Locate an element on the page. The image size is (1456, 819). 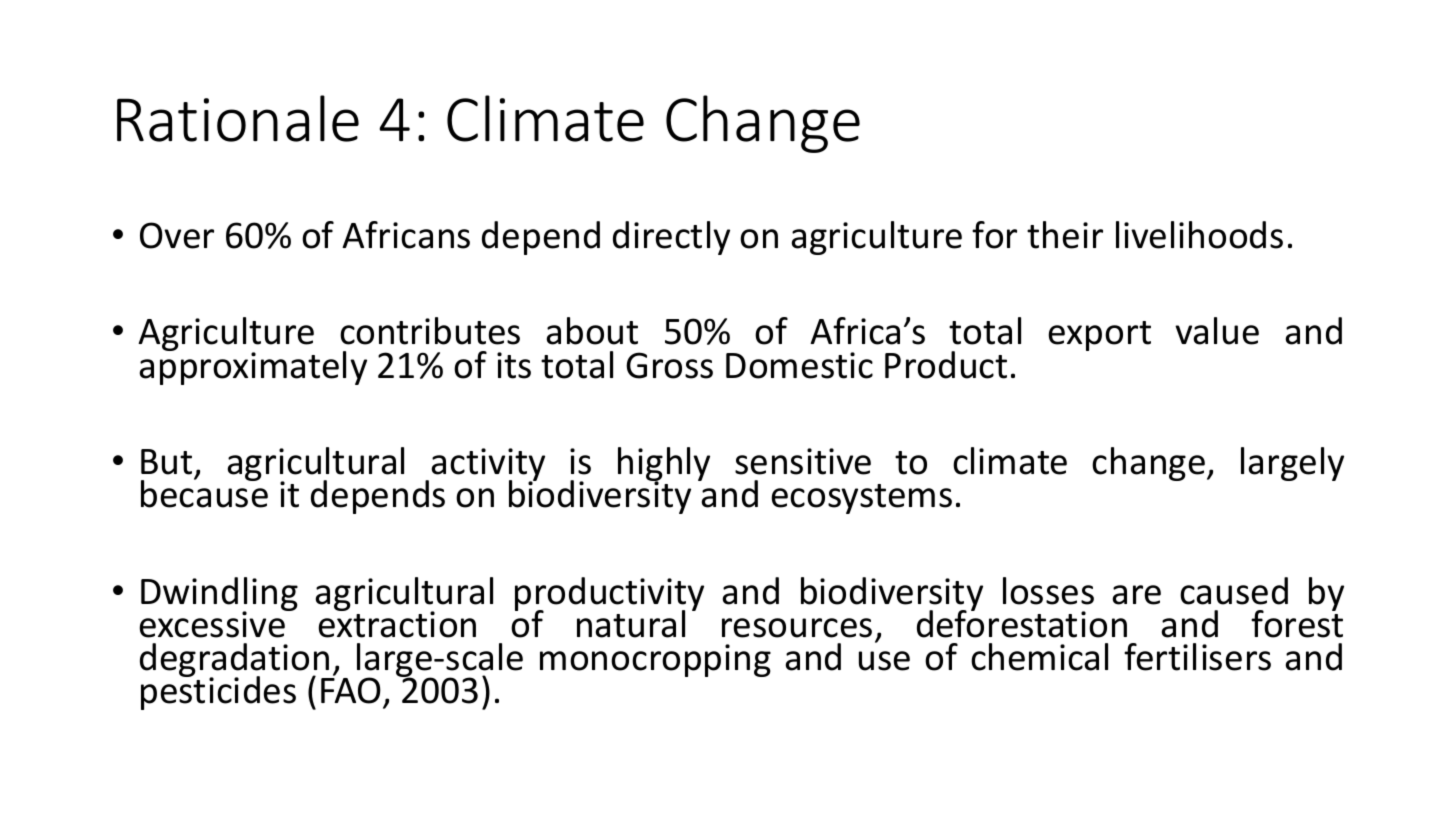
Rationale is located at coordinates (238, 118).
